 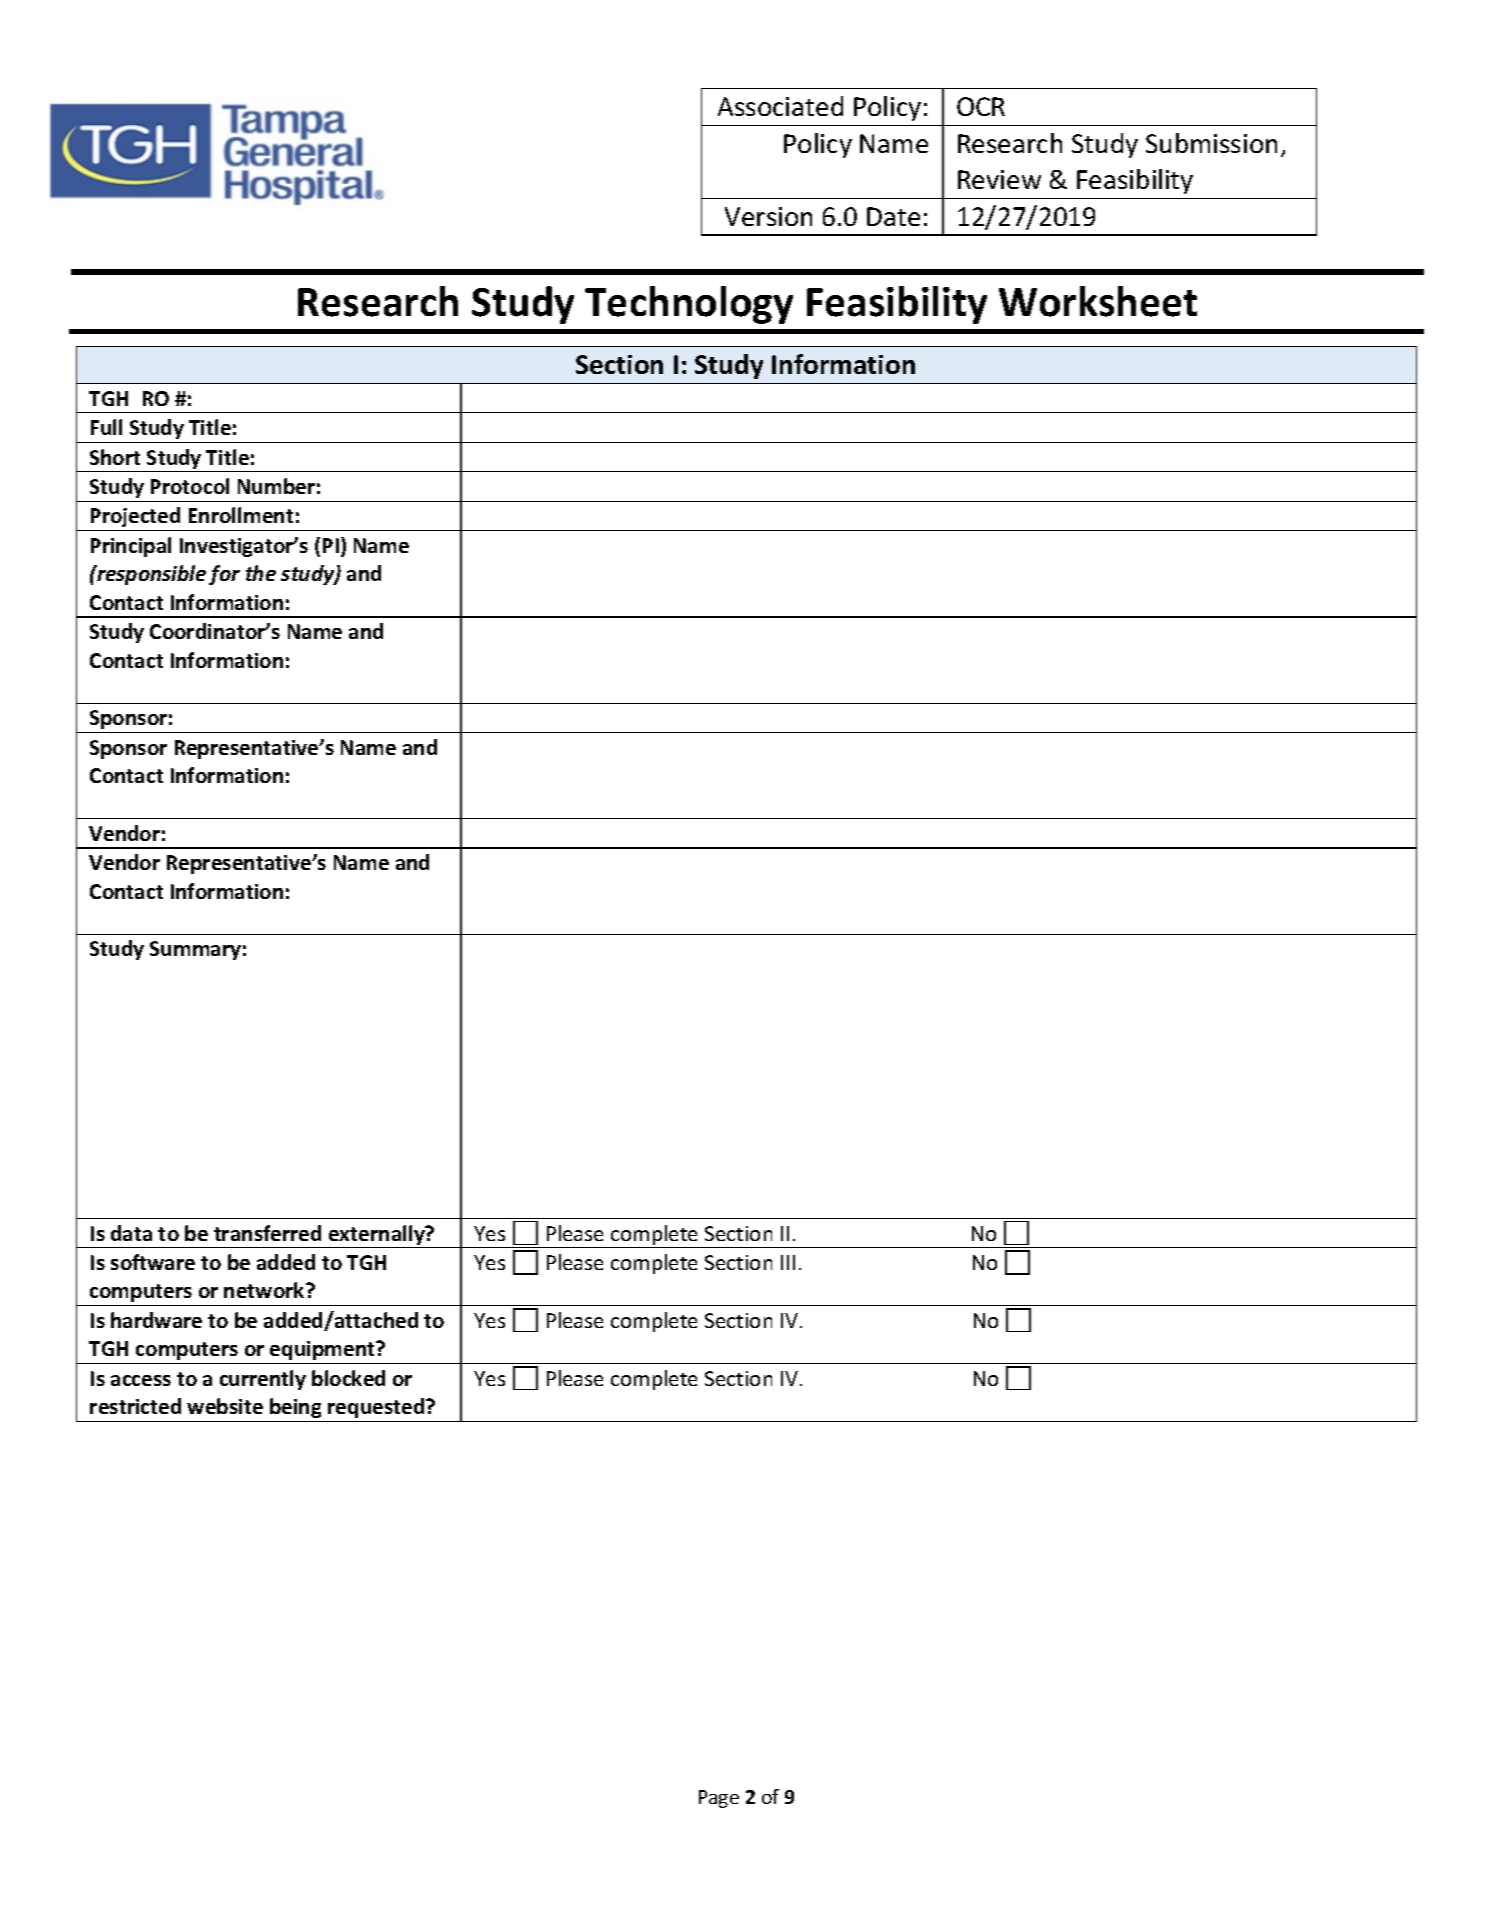 What do you see at coordinates (689, 305) in the document?
I see `Technology` at bounding box center [689, 305].
